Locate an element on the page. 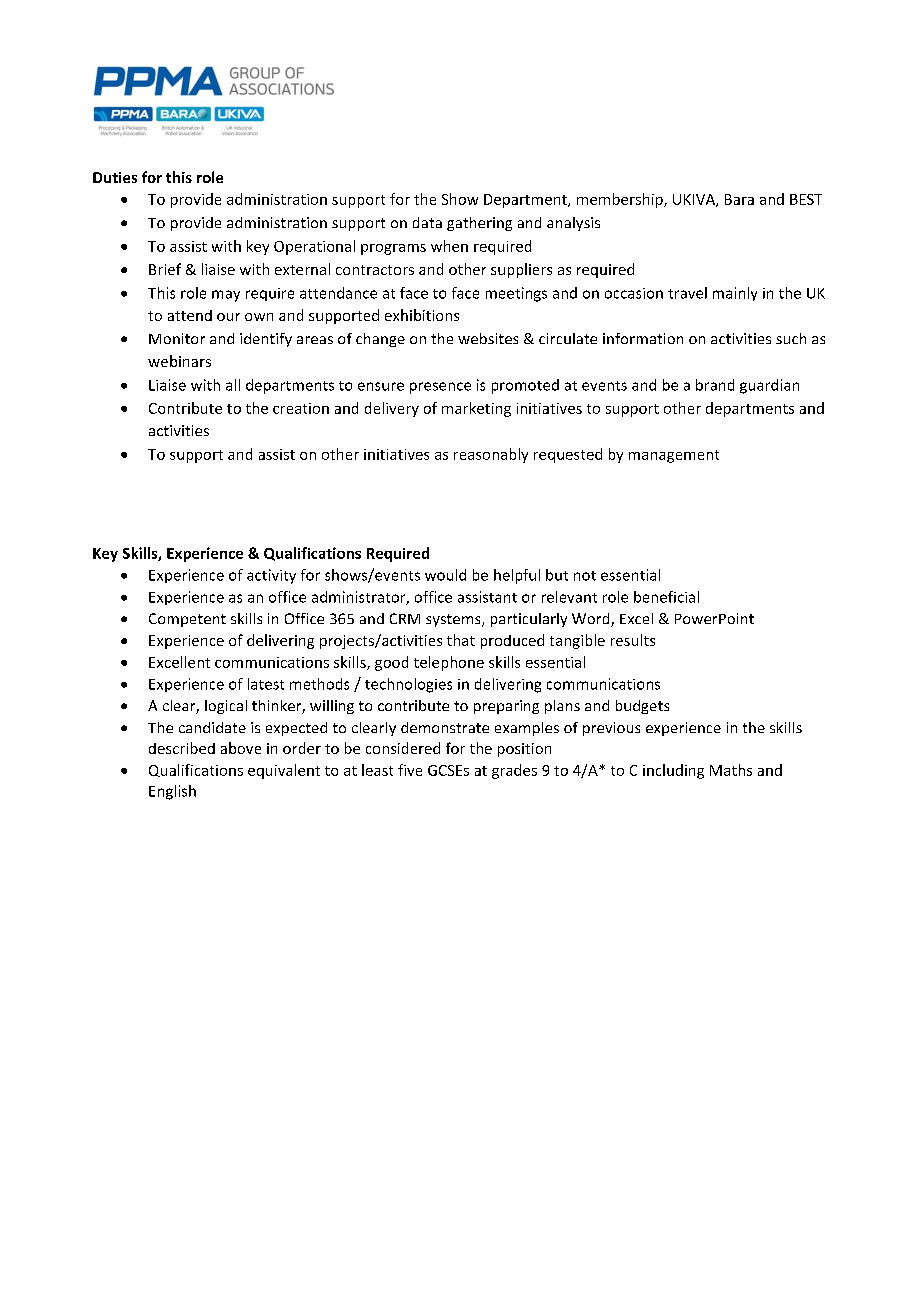 The image size is (924, 1308). Duties is located at coordinates (115, 177).
